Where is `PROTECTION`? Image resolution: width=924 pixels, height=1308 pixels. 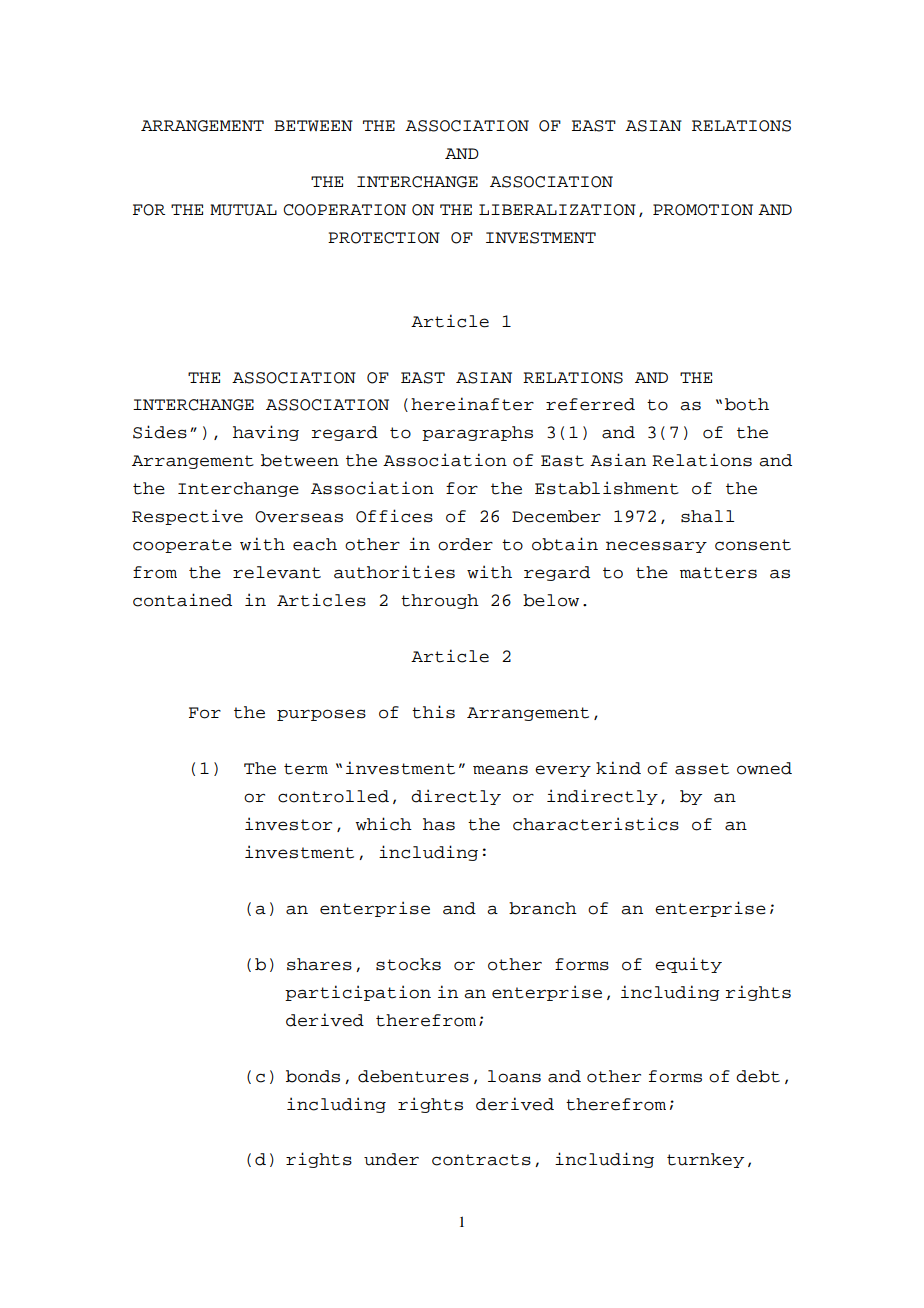
PROTECTION is located at coordinates (384, 238).
